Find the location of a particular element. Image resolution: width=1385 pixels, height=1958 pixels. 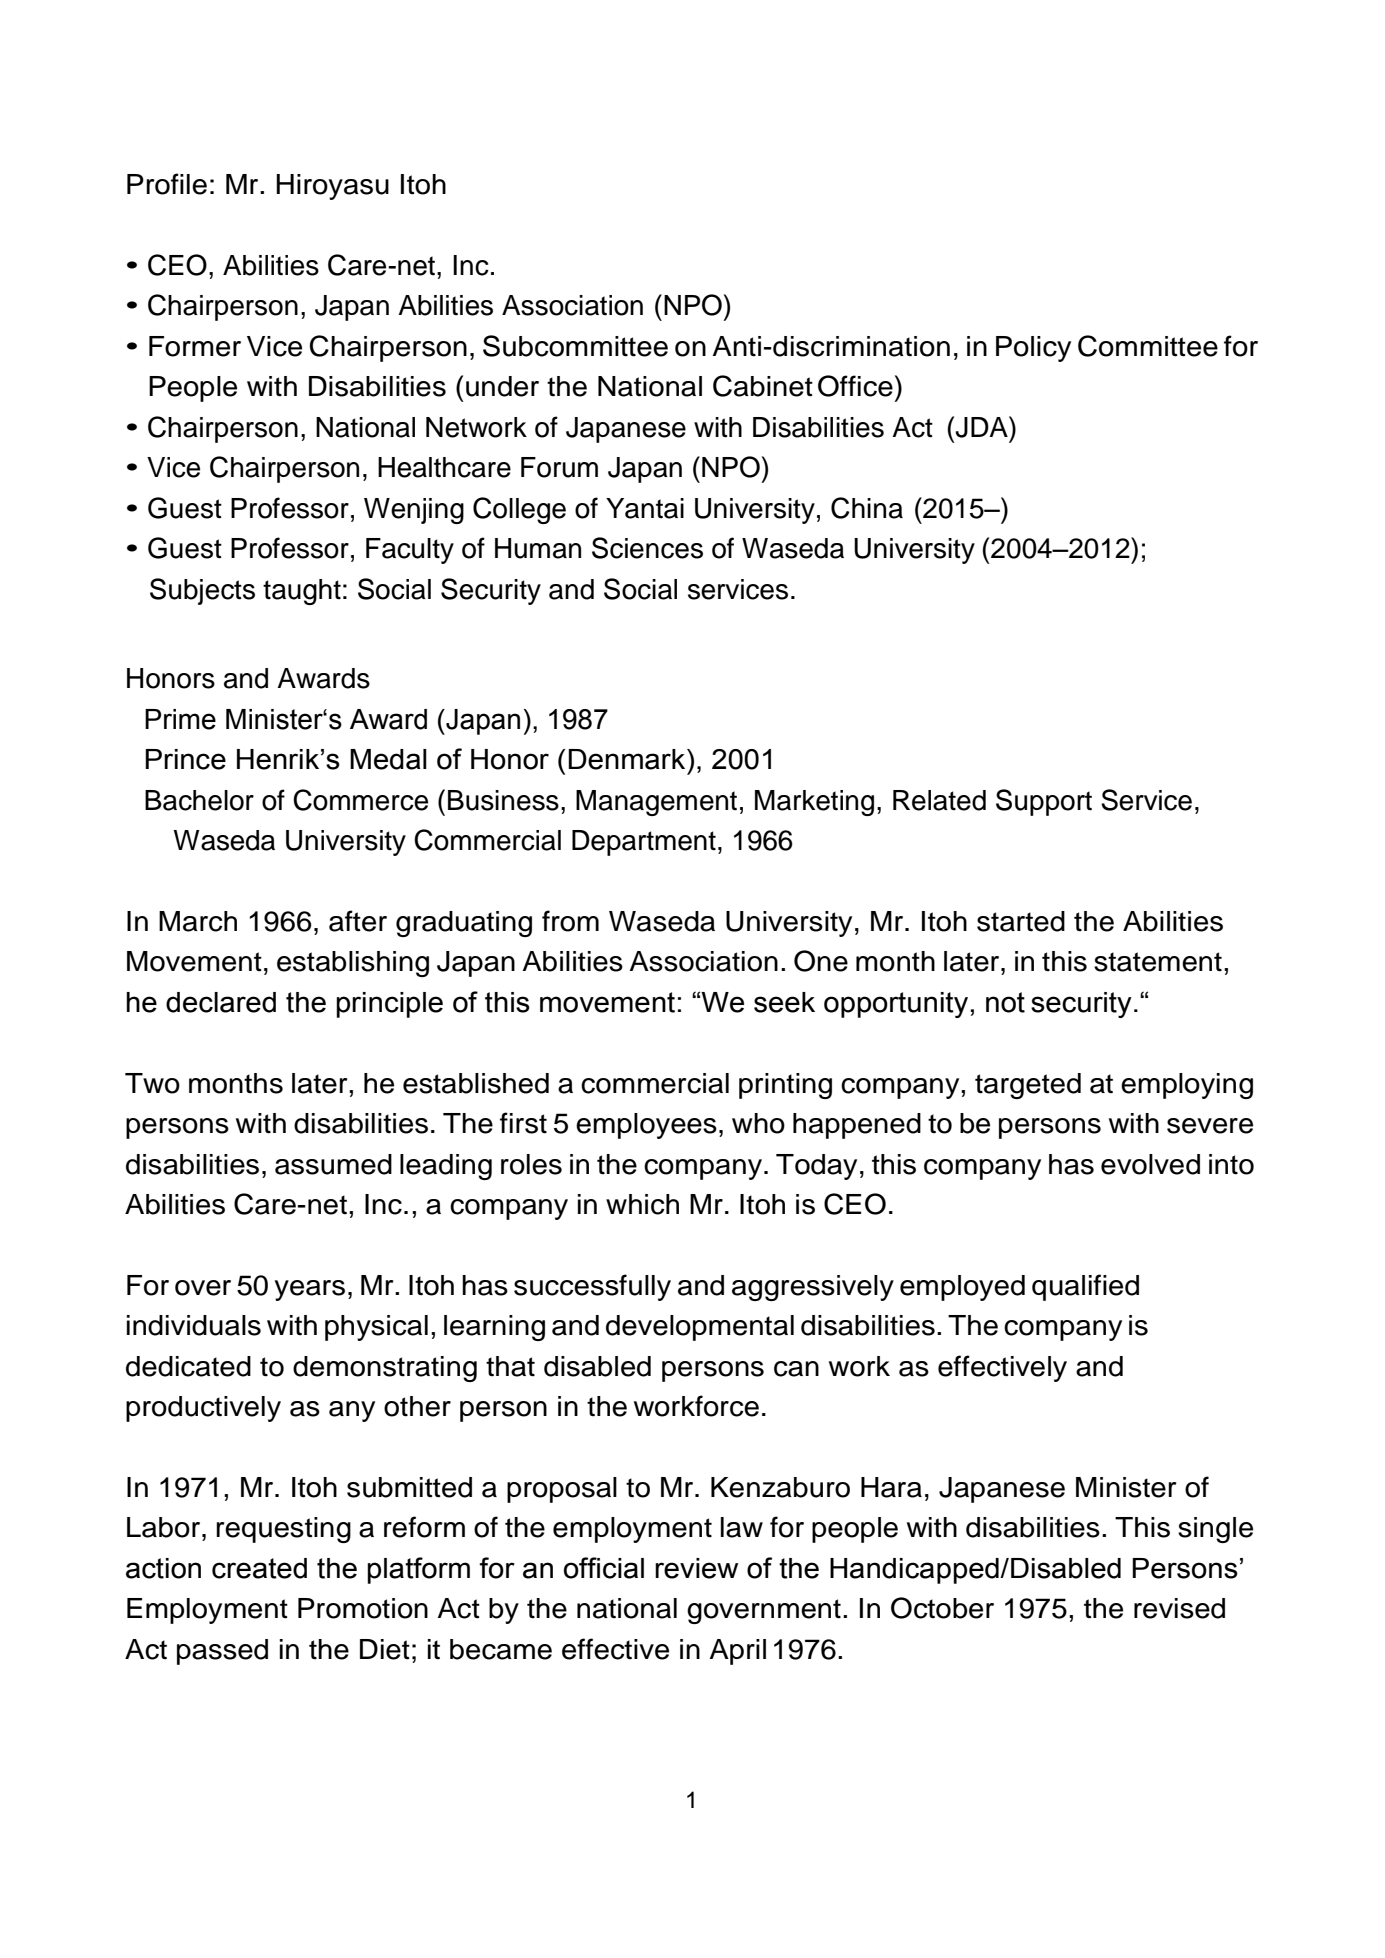

Support is located at coordinates (1044, 802).
